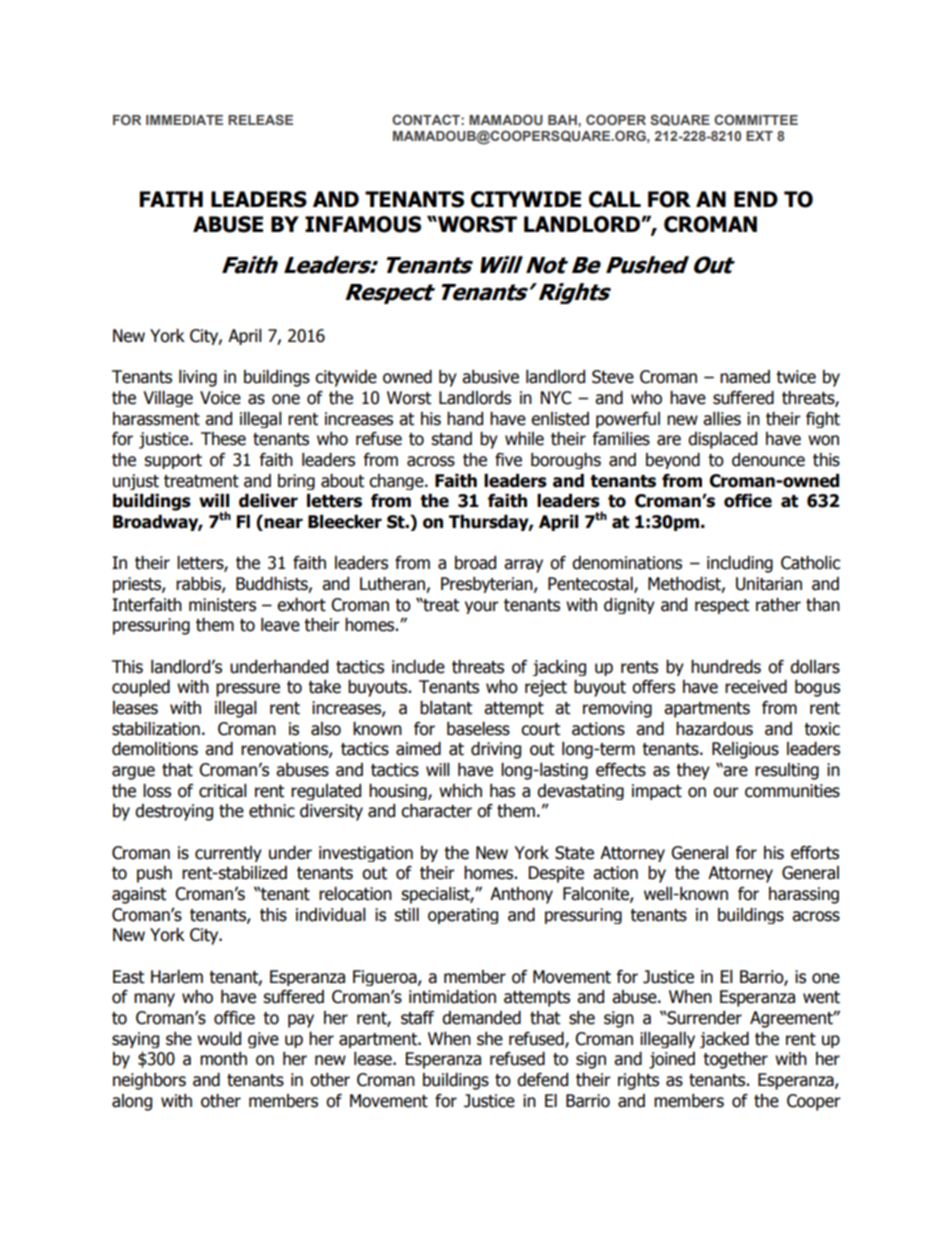  What do you see at coordinates (184, 120) in the document?
I see `IMMEDIATE` at bounding box center [184, 120].
